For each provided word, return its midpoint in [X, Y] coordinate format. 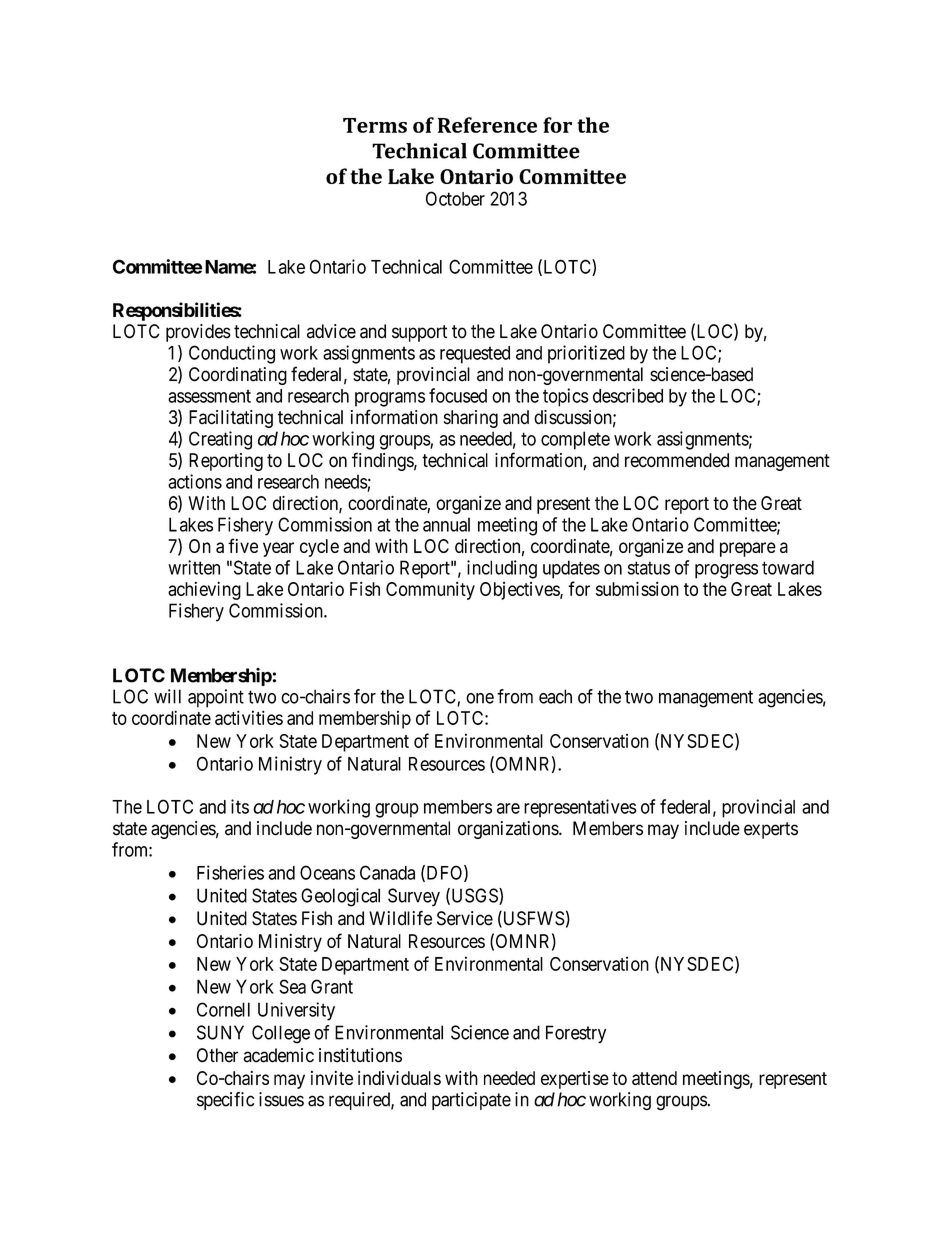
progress [726, 571]
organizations [509, 830]
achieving [204, 591]
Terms [375, 125]
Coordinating [238, 376]
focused [458, 395]
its [240, 806]
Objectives [520, 591]
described [628, 395]
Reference [487, 125]
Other [217, 1055]
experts [771, 830]
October [455, 198]
